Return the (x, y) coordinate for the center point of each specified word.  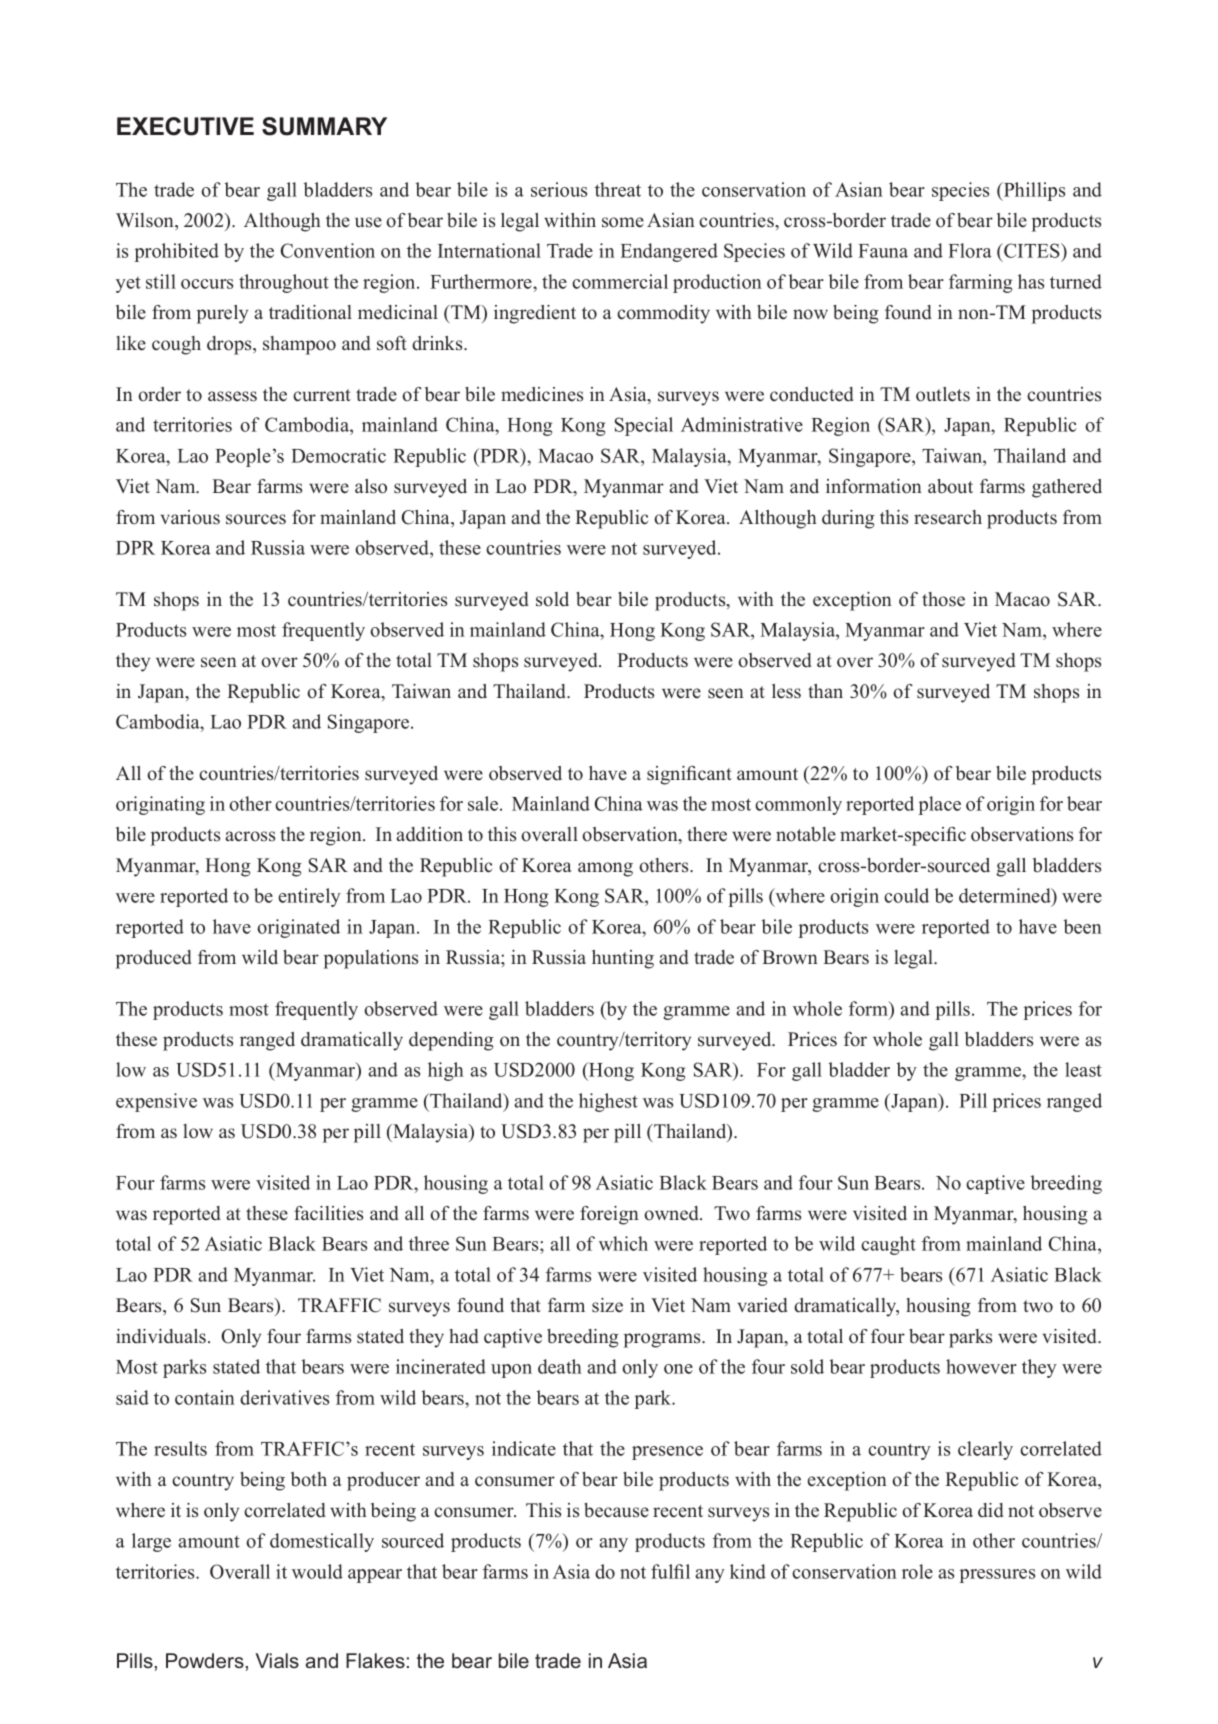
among (605, 869)
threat (618, 189)
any (613, 1545)
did (991, 1510)
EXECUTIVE (185, 126)
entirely (310, 897)
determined (1006, 897)
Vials (277, 1660)
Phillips (1033, 191)
